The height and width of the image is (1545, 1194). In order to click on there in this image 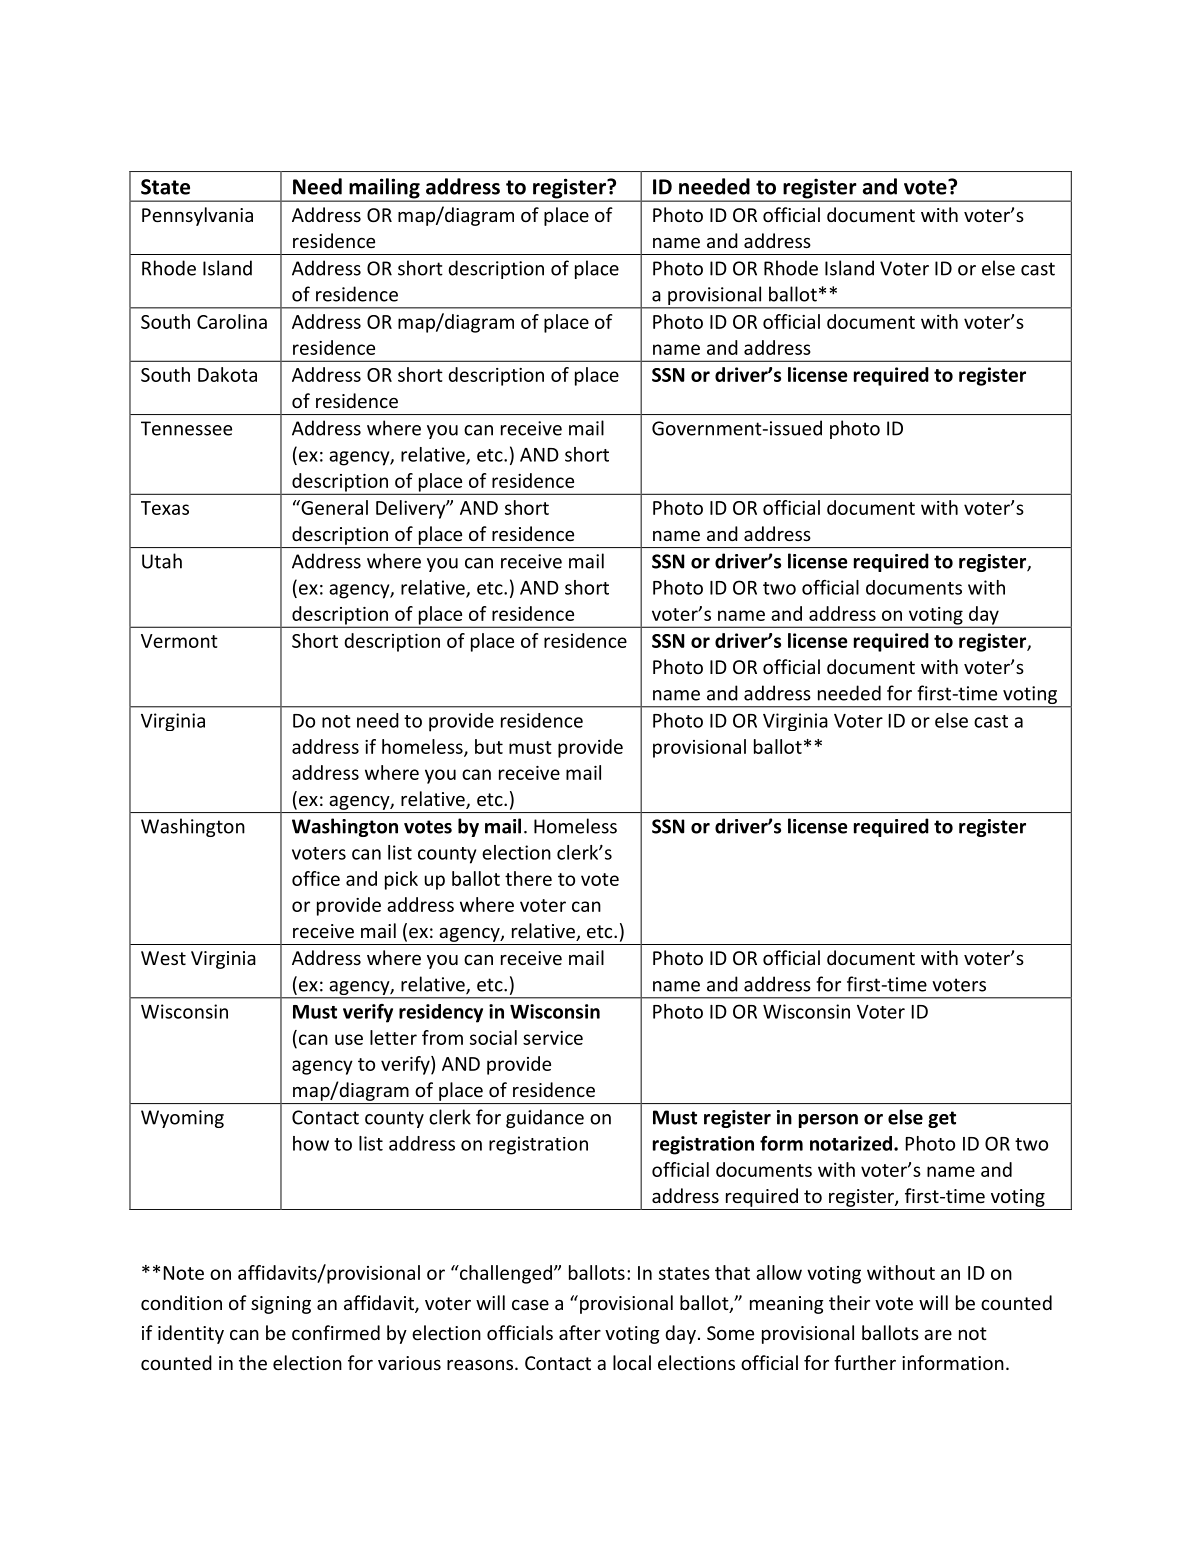, I will do `click(528, 878)`.
